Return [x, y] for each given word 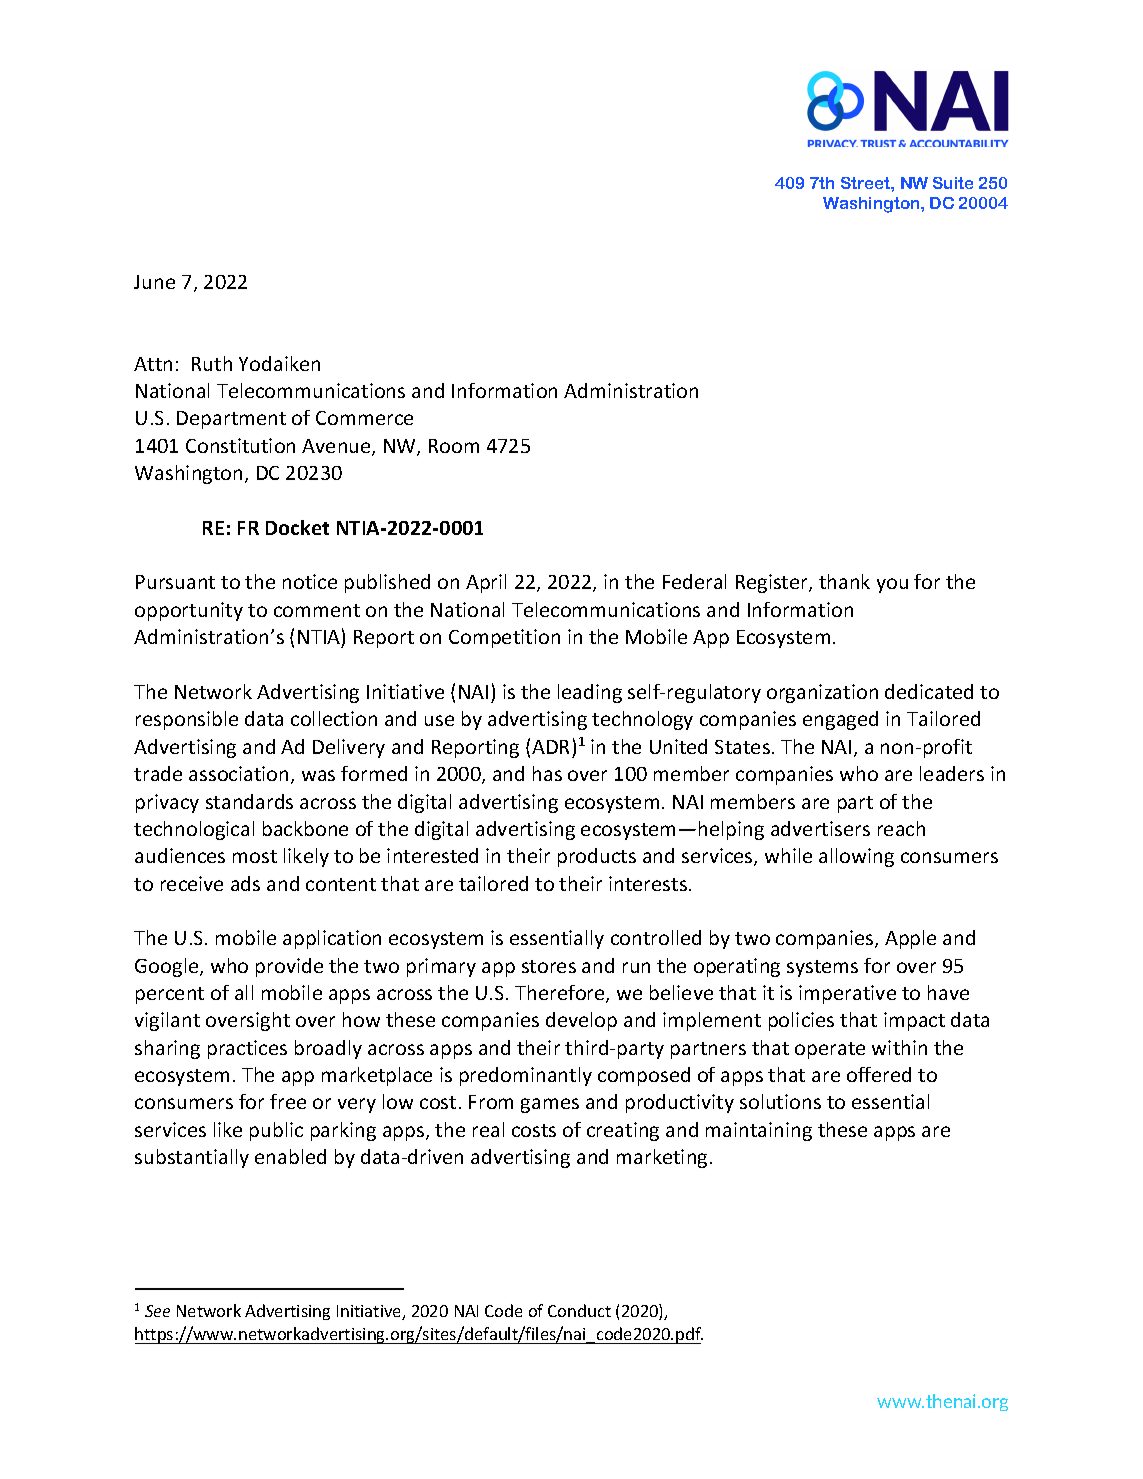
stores [549, 966]
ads [245, 883]
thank [844, 581]
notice [310, 581]
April [486, 583]
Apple [910, 939]
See [157, 1311]
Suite [953, 183]
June [154, 282]
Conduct [579, 1310]
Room [454, 446]
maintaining [759, 1131]
